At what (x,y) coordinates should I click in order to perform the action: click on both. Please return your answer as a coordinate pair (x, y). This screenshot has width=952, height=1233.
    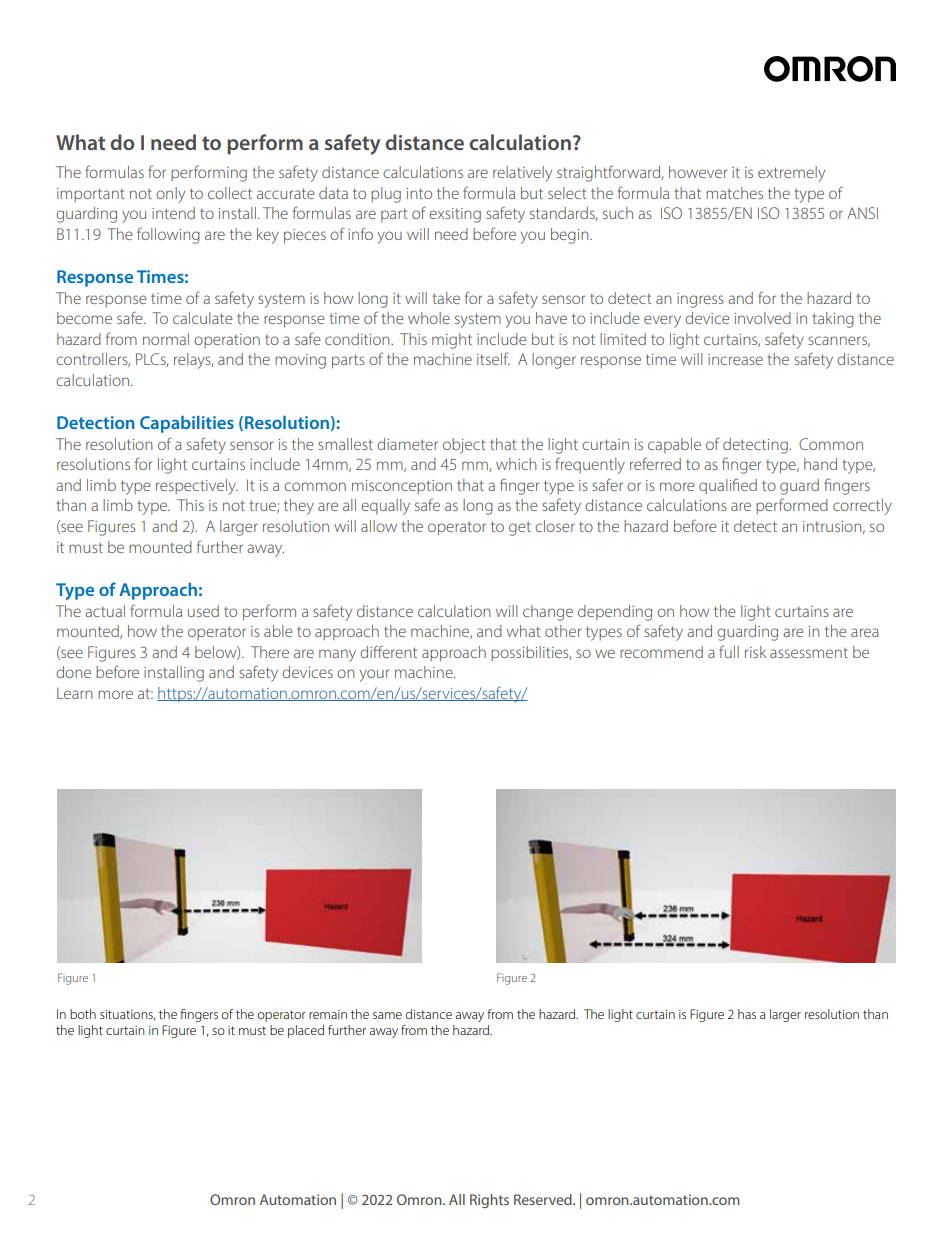
    Looking at the image, I should click on (83, 1014).
